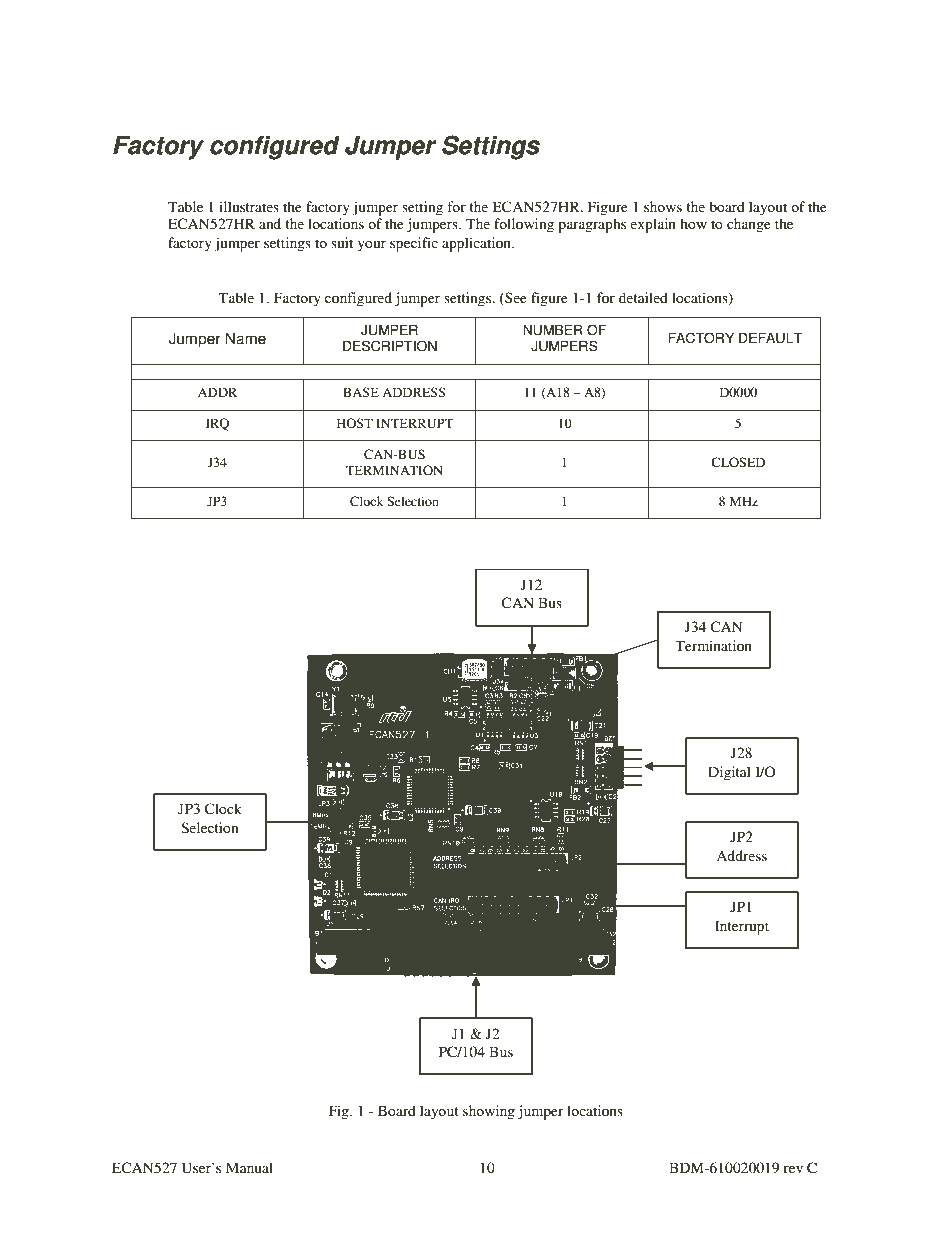  What do you see at coordinates (793, 1169) in the image?
I see `rev` at bounding box center [793, 1169].
